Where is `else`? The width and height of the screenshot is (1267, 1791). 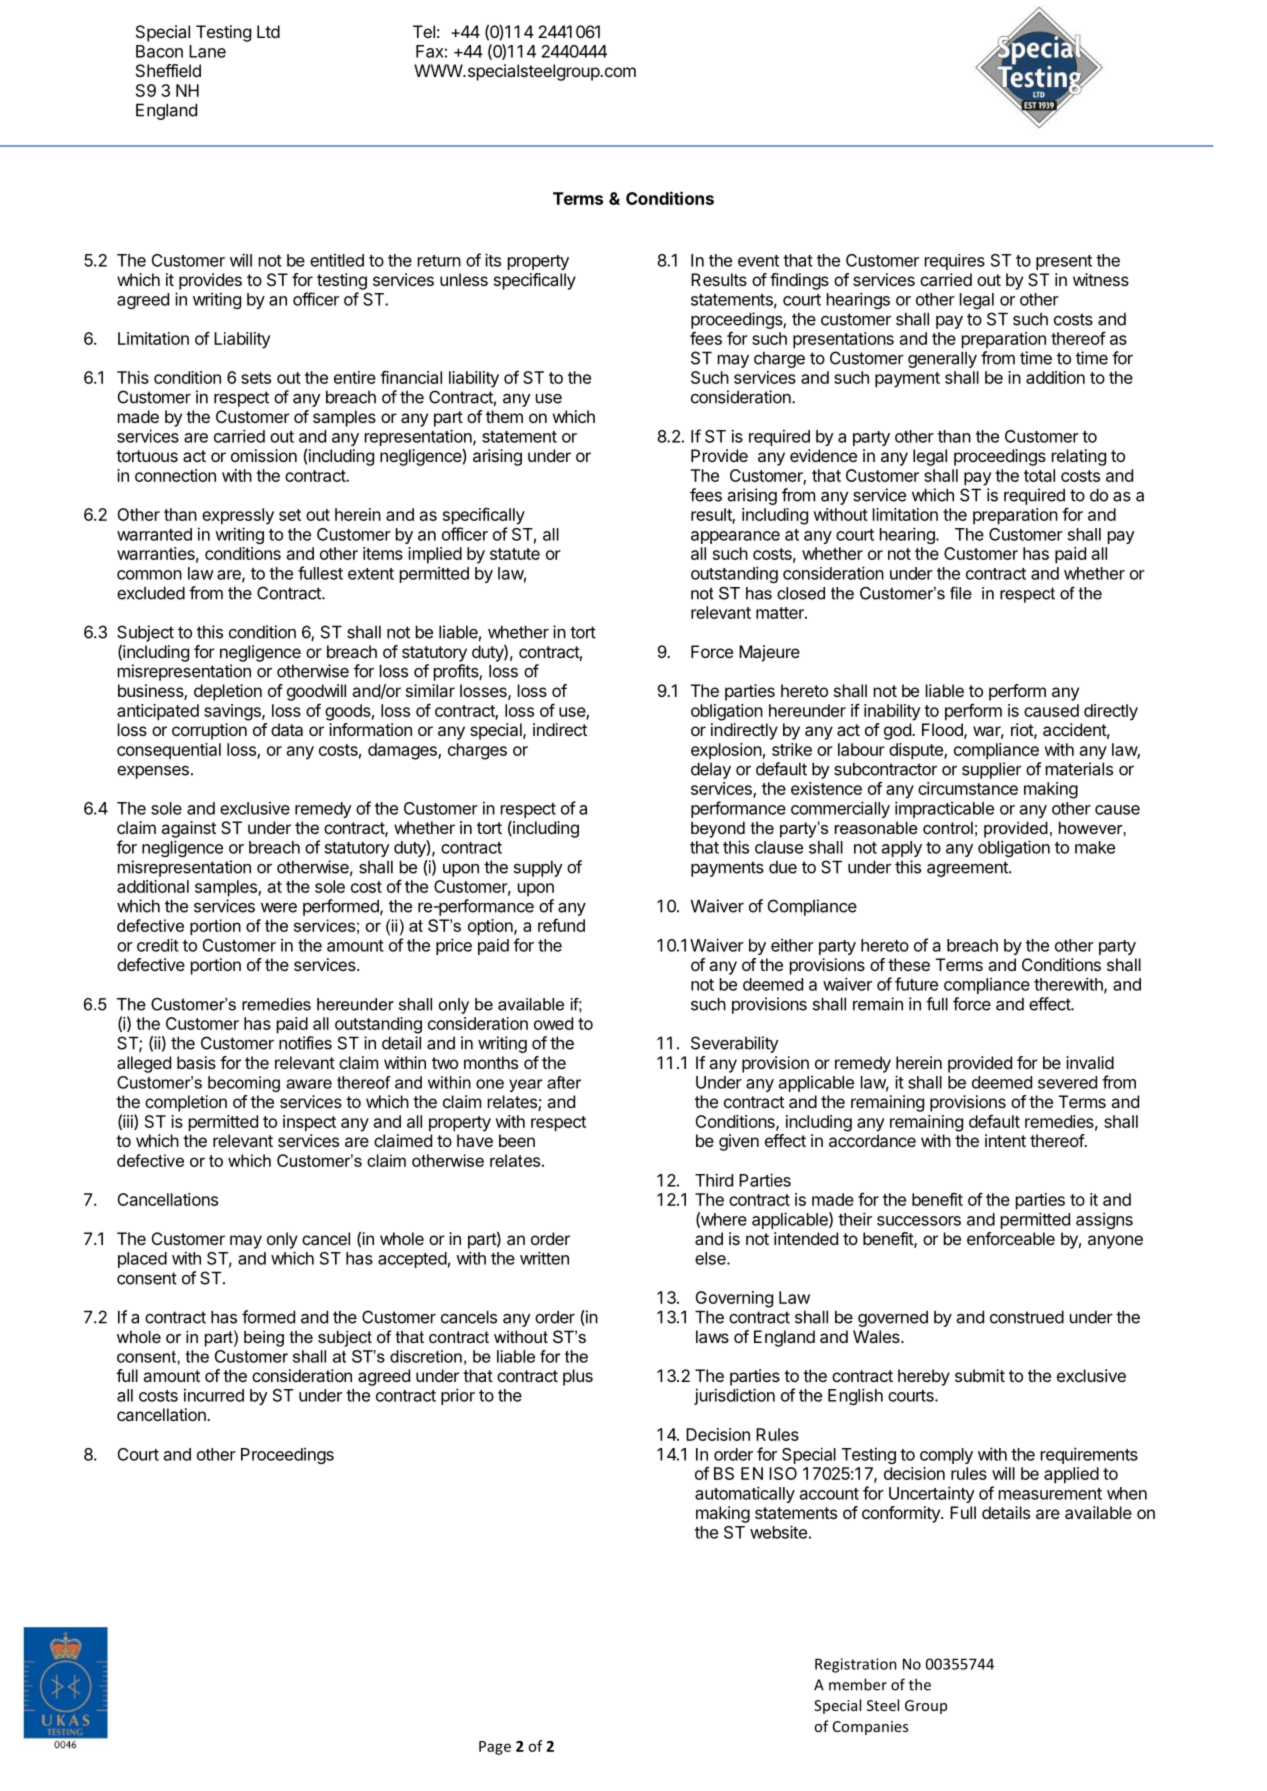
else is located at coordinates (711, 1258).
